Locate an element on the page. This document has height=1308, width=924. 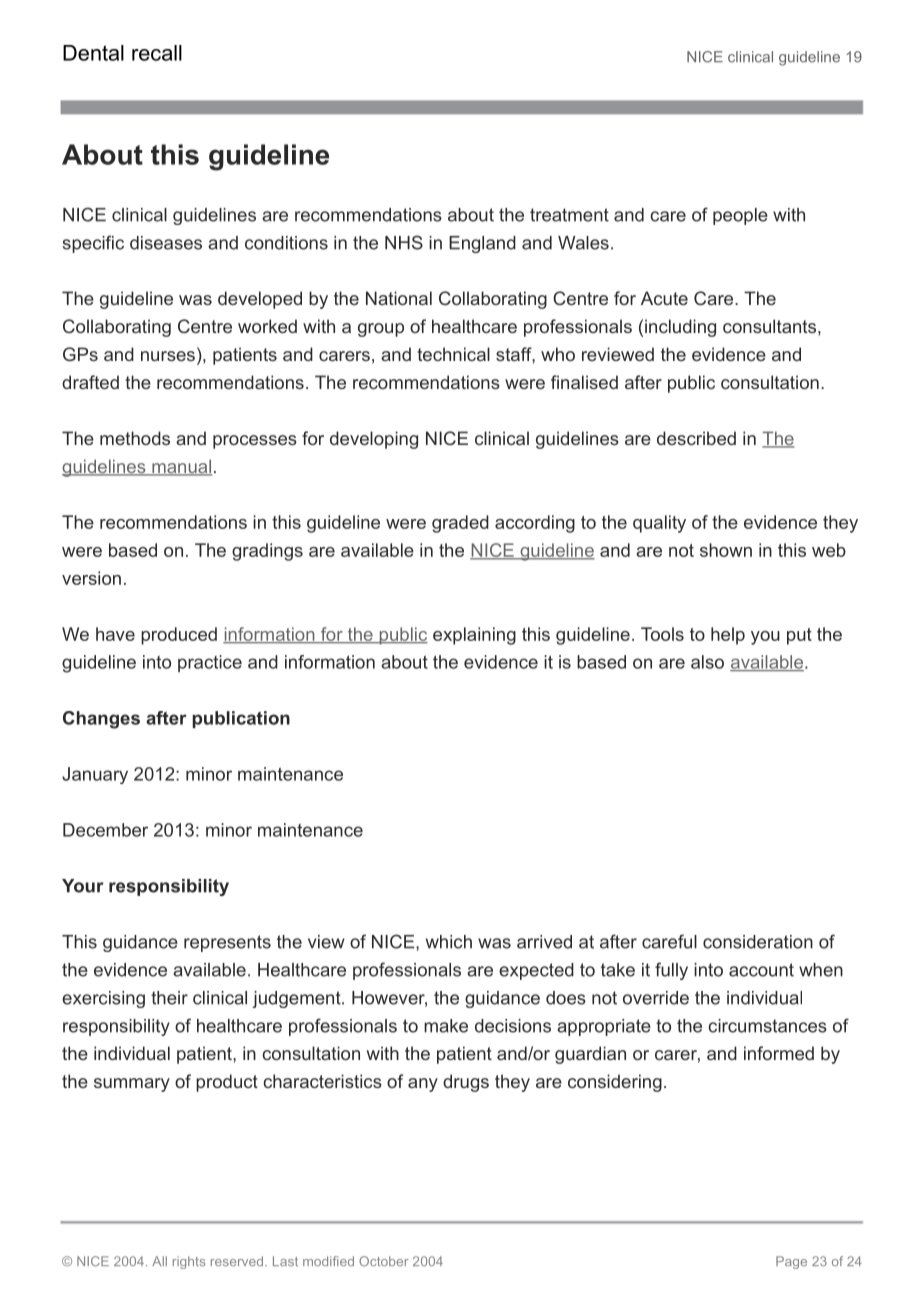
people is located at coordinates (740, 216).
